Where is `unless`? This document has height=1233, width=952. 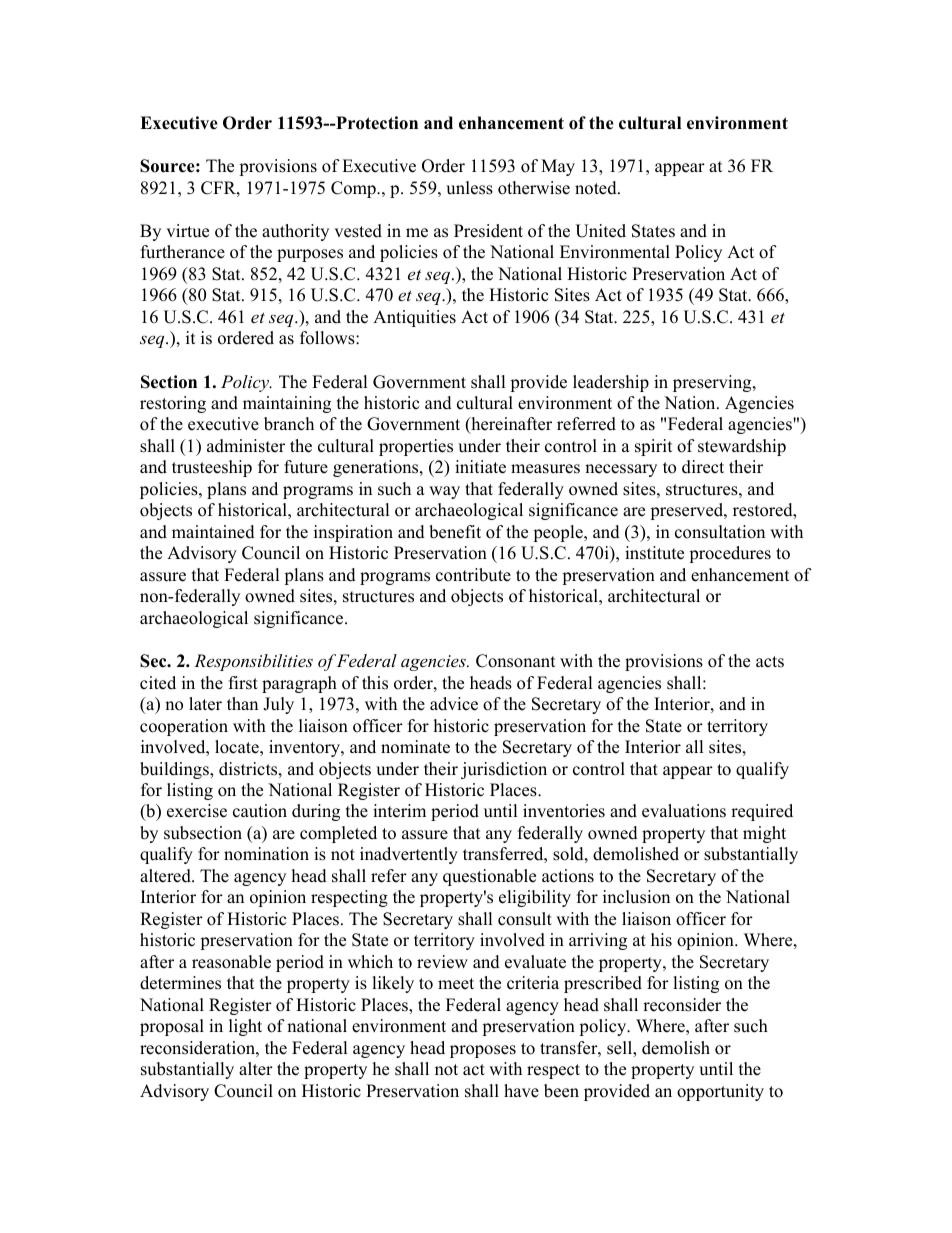 unless is located at coordinates (469, 188).
